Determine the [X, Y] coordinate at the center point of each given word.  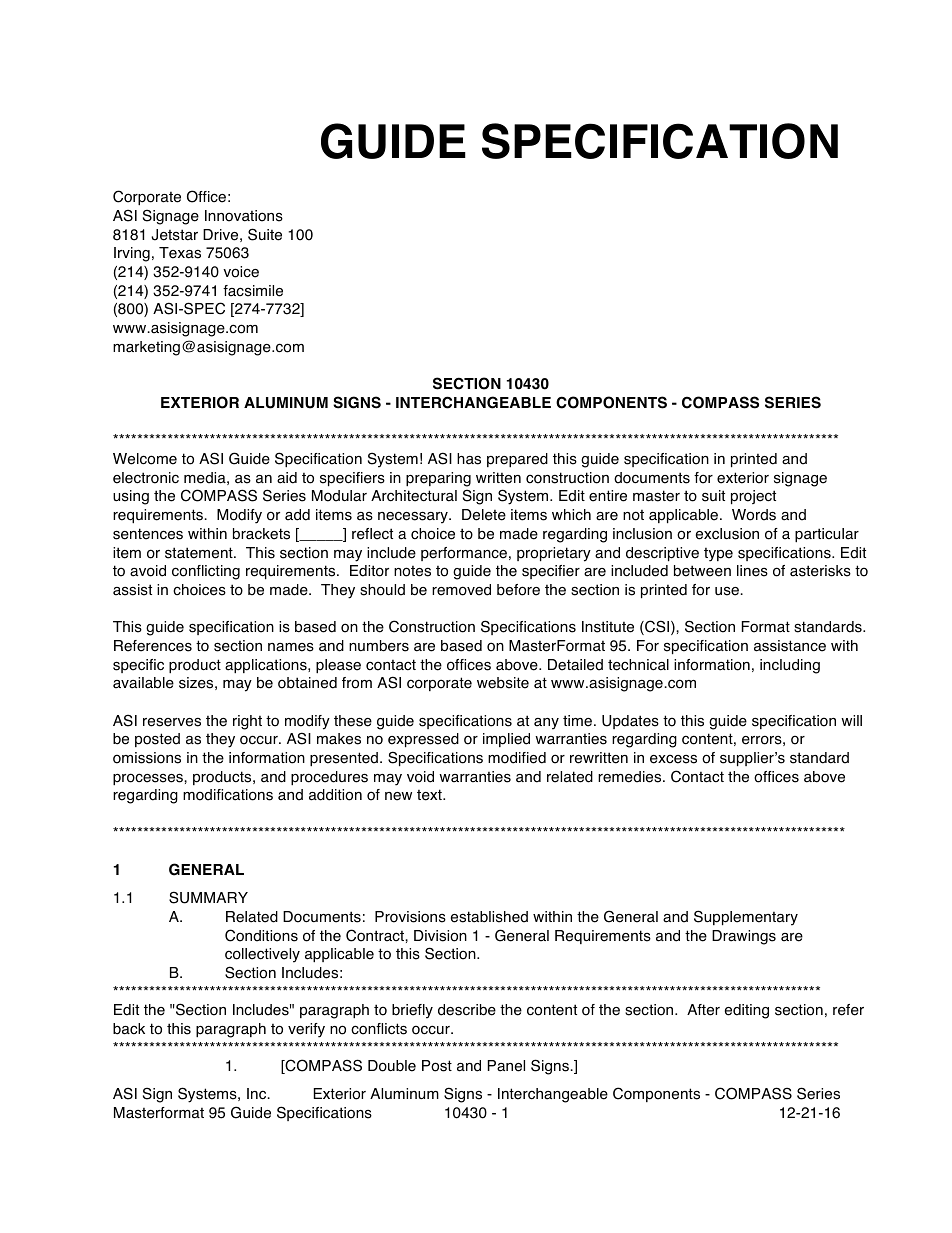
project [753, 497]
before [518, 590]
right [247, 722]
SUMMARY [208, 897]
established [489, 917]
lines [752, 571]
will [851, 720]
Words [754, 515]
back [129, 1029]
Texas [180, 253]
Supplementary [746, 918]
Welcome [145, 459]
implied [506, 740]
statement [200, 553]
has [469, 459]
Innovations [244, 216]
